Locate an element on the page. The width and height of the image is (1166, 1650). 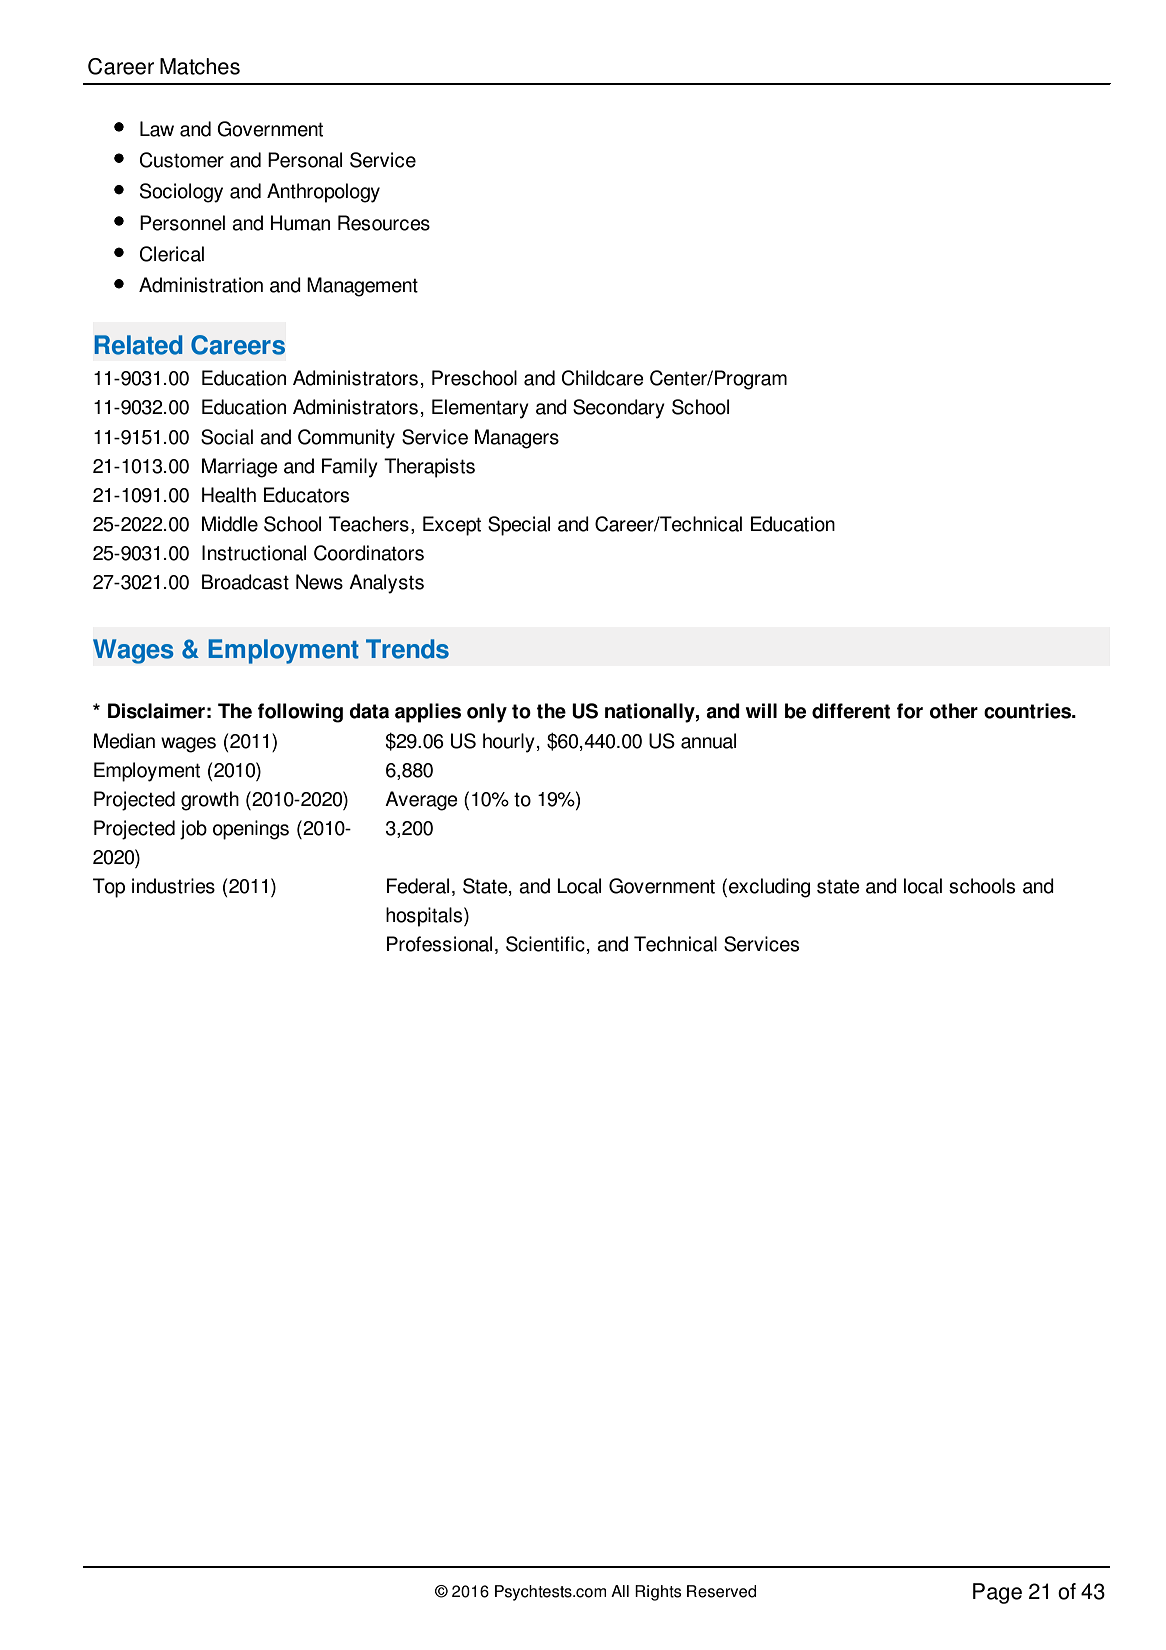
Resources is located at coordinates (384, 223).
